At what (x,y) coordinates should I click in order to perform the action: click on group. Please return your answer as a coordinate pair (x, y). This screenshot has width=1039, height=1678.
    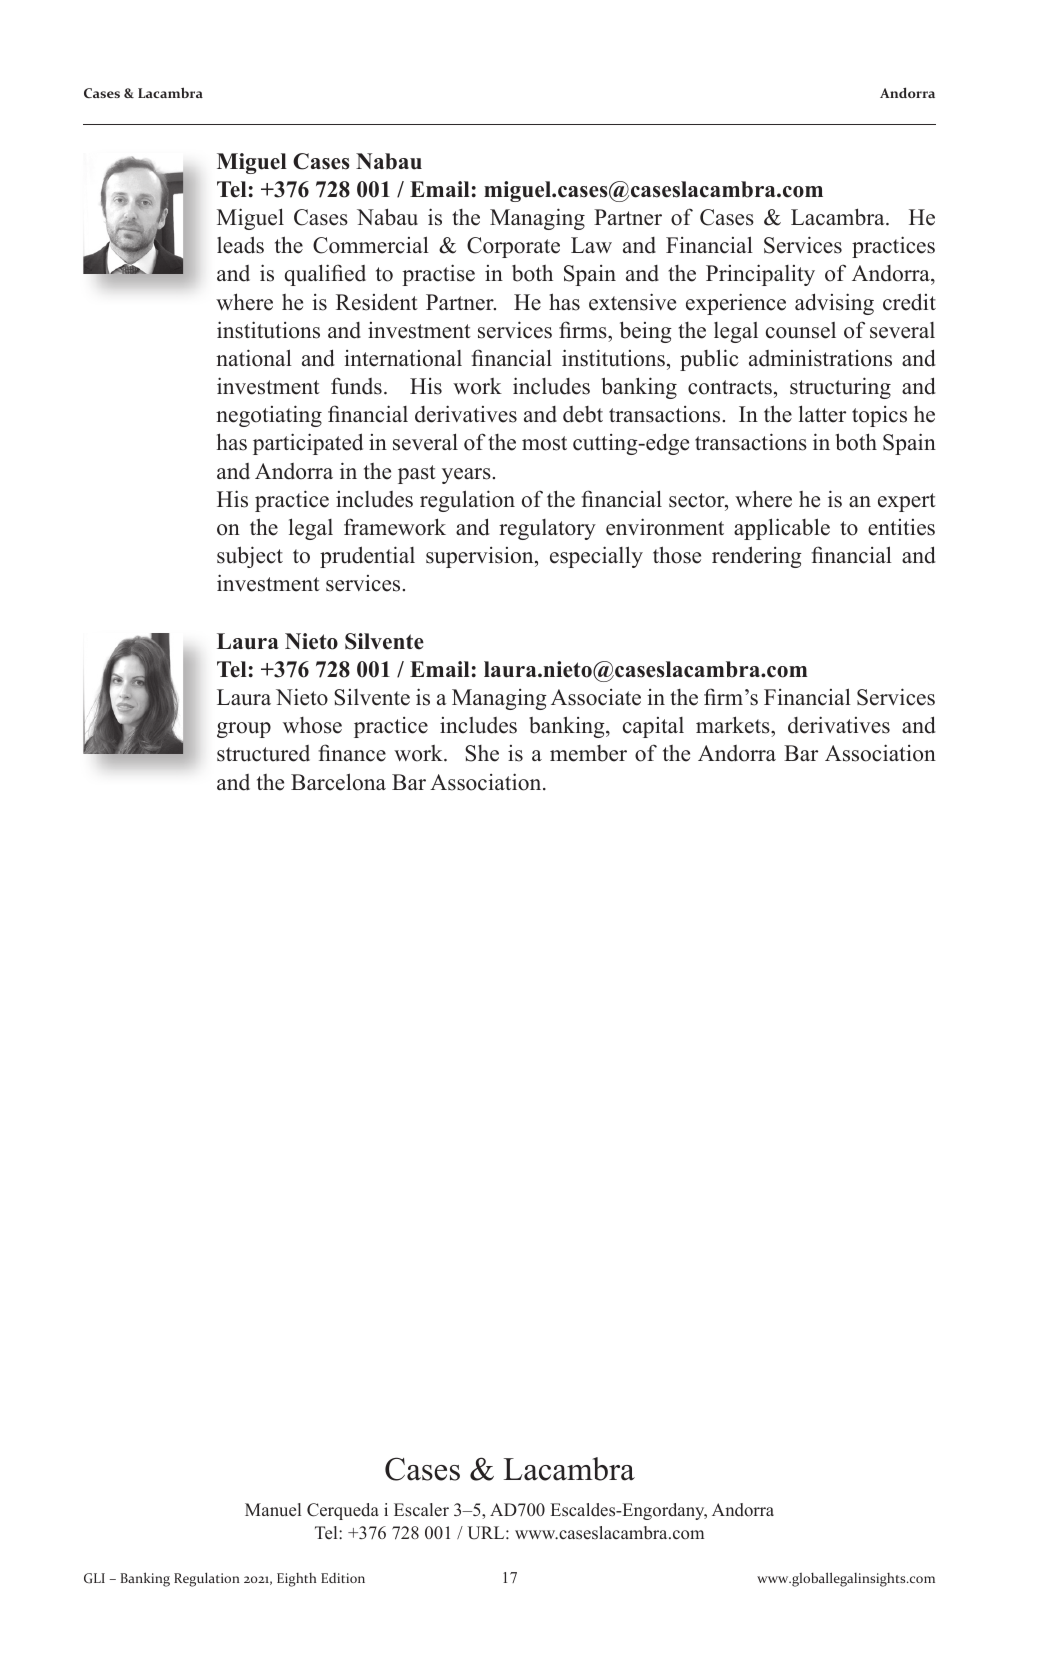
    Looking at the image, I should click on (244, 730).
